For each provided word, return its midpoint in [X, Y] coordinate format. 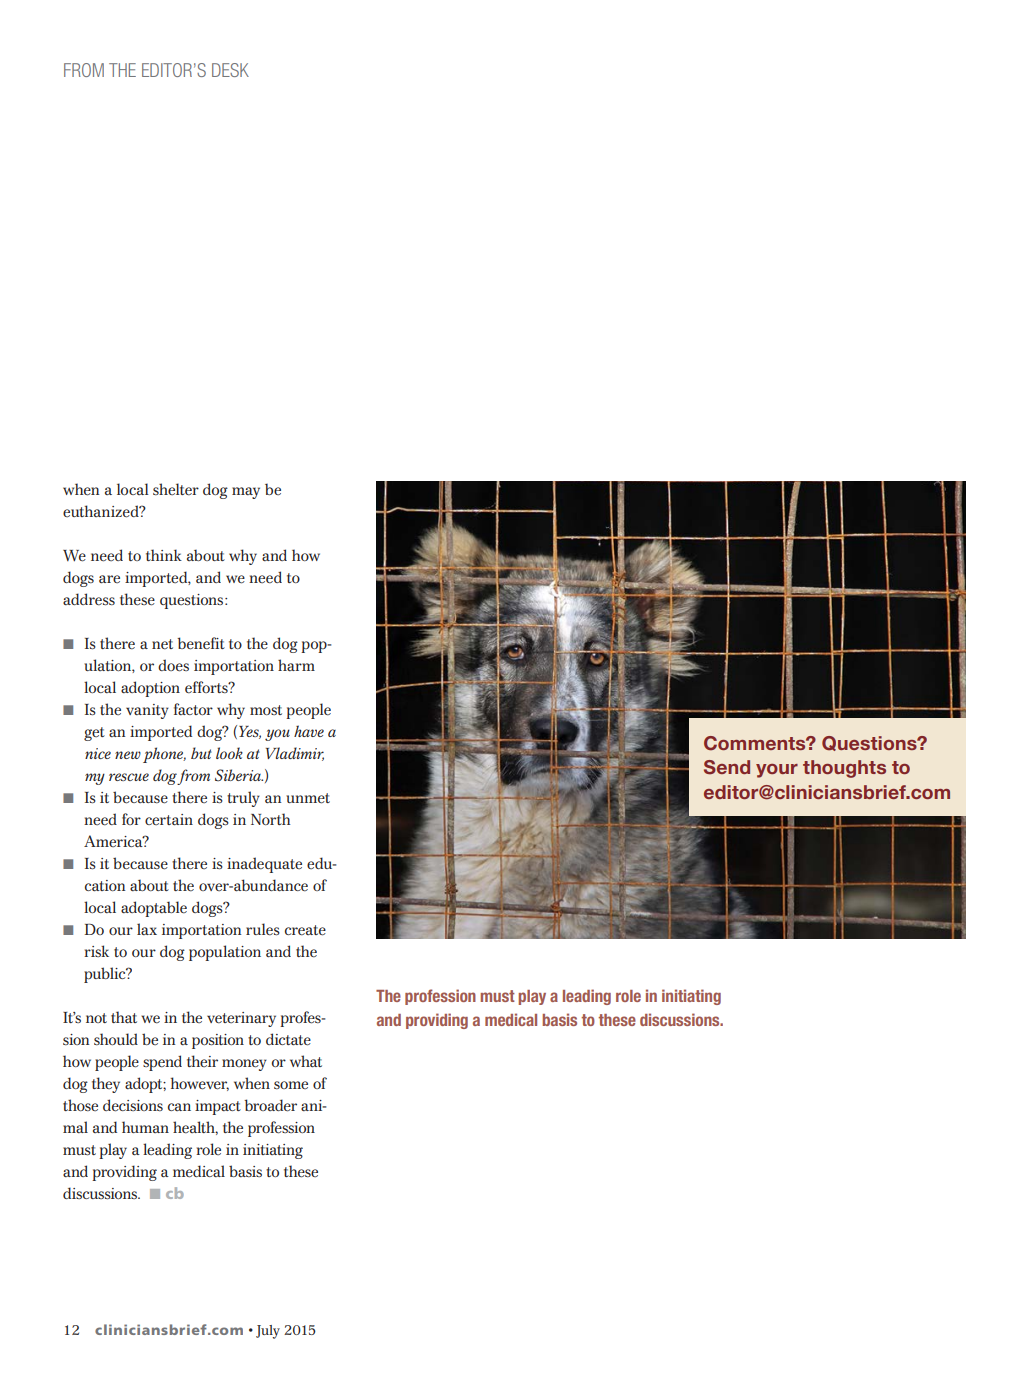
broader [270, 1105]
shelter [176, 489]
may [246, 493]
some [291, 1085]
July [268, 1332]
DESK [230, 70]
